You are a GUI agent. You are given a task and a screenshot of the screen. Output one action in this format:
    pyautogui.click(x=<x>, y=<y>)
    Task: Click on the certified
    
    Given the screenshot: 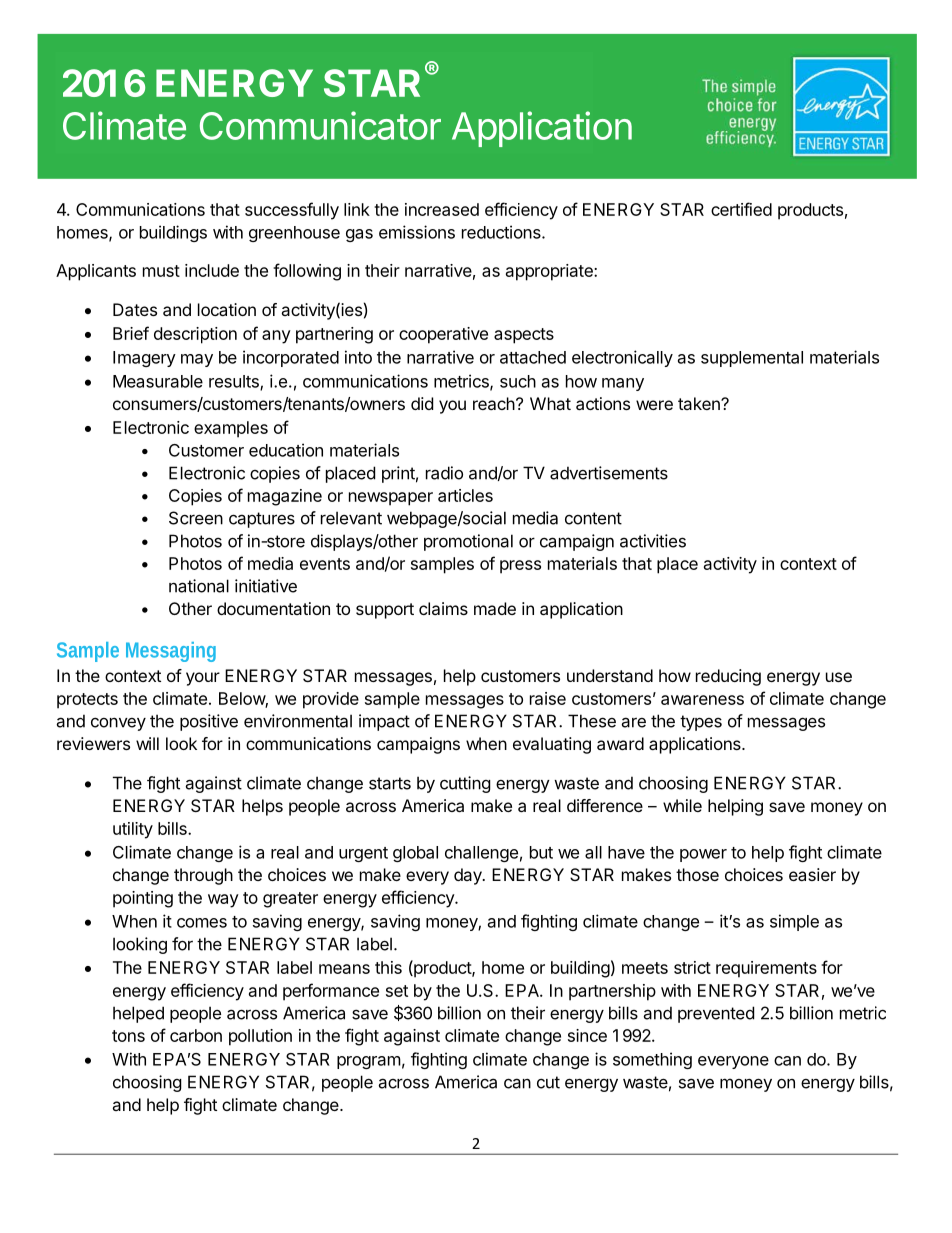 What is the action you would take?
    pyautogui.click(x=741, y=209)
